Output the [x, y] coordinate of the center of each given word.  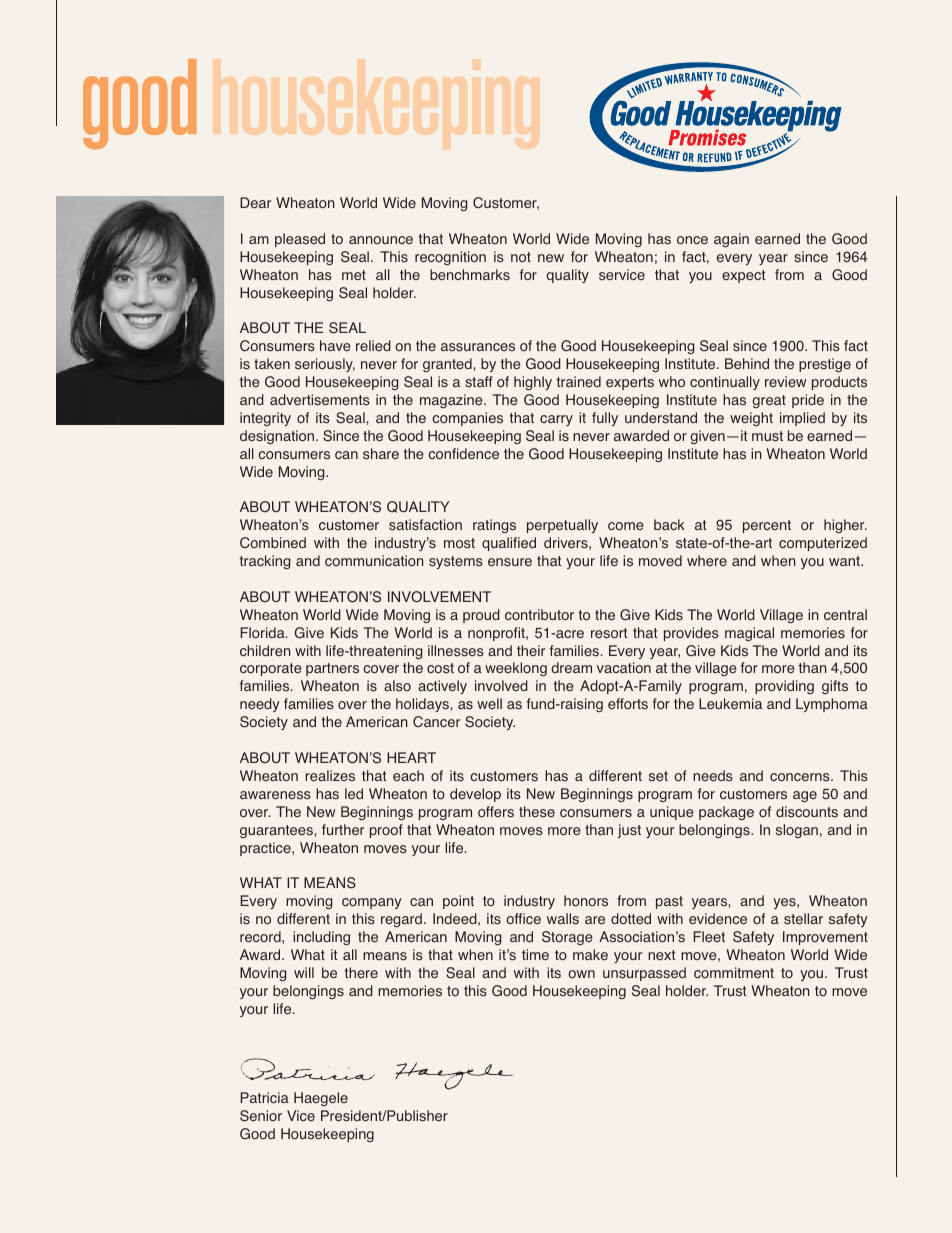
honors [586, 901]
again [731, 240]
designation [278, 437]
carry [556, 420]
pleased [300, 240]
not [521, 257]
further [343, 830]
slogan [797, 831]
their [531, 650]
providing [784, 687]
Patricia [264, 1097]
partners [332, 669]
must [767, 436]
